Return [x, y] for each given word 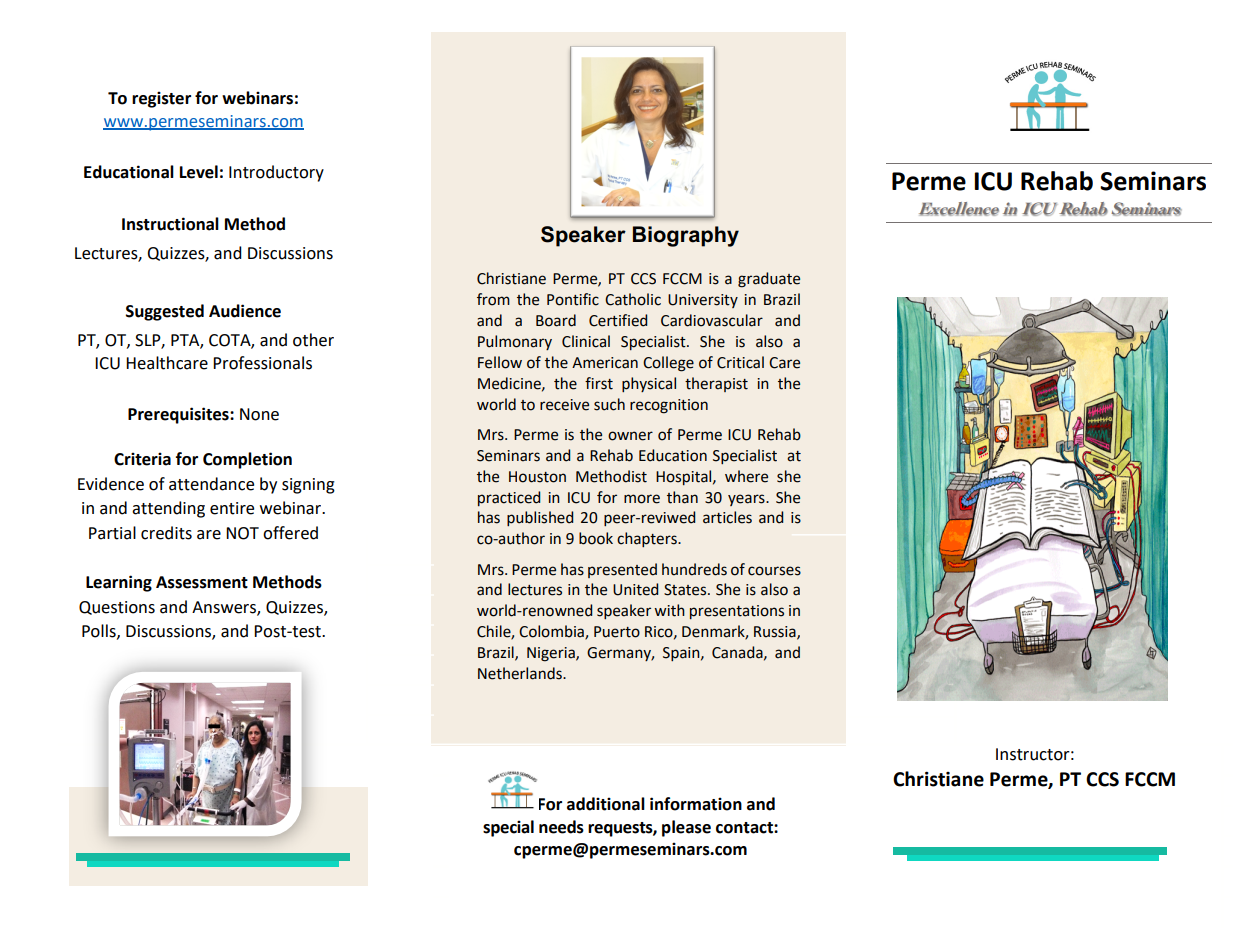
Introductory [276, 173]
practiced [509, 498]
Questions [117, 608]
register [161, 99]
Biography [686, 236]
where [746, 476]
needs [561, 827]
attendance [211, 484]
